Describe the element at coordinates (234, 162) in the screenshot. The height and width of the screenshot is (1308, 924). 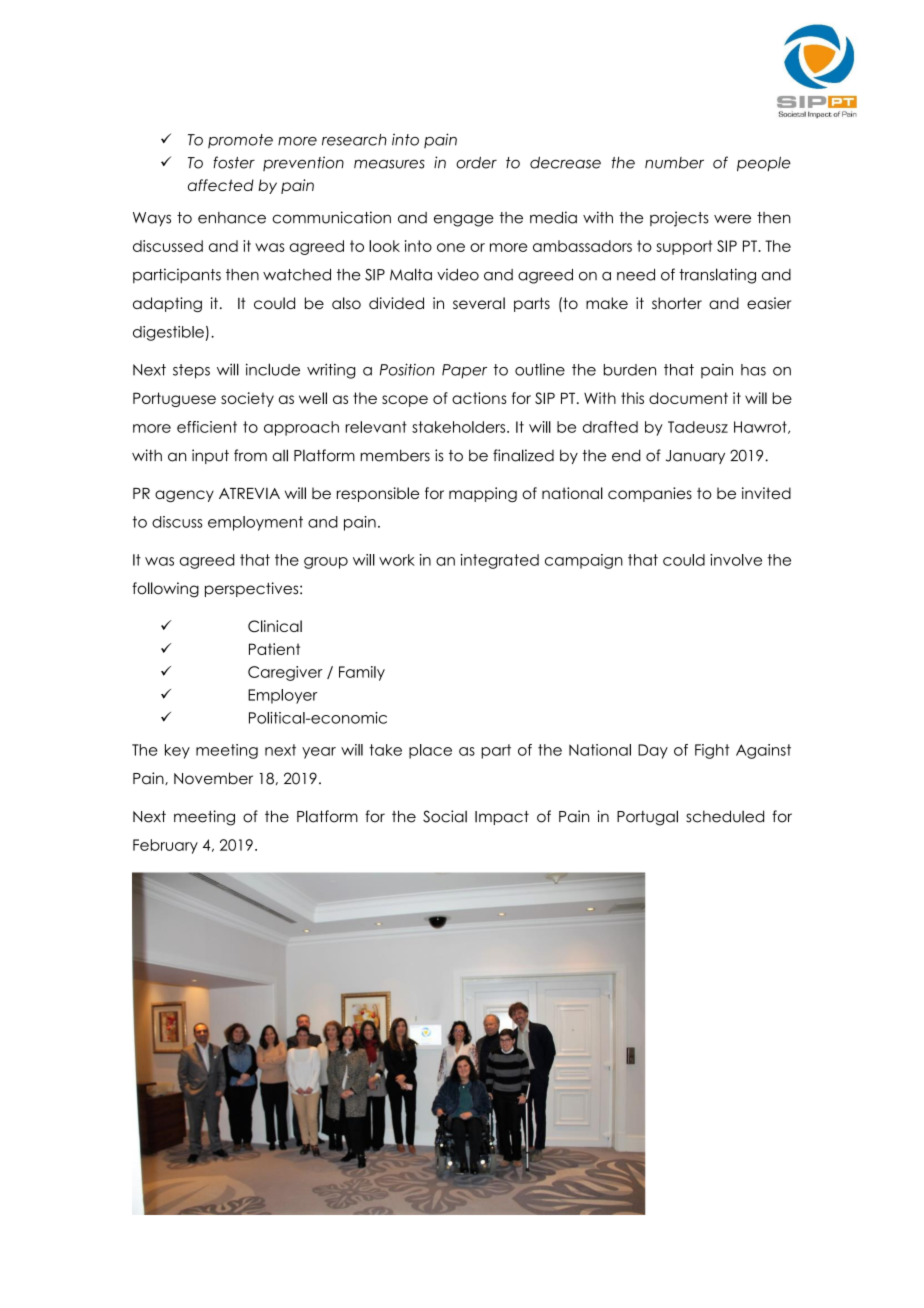
I see `foster` at that location.
